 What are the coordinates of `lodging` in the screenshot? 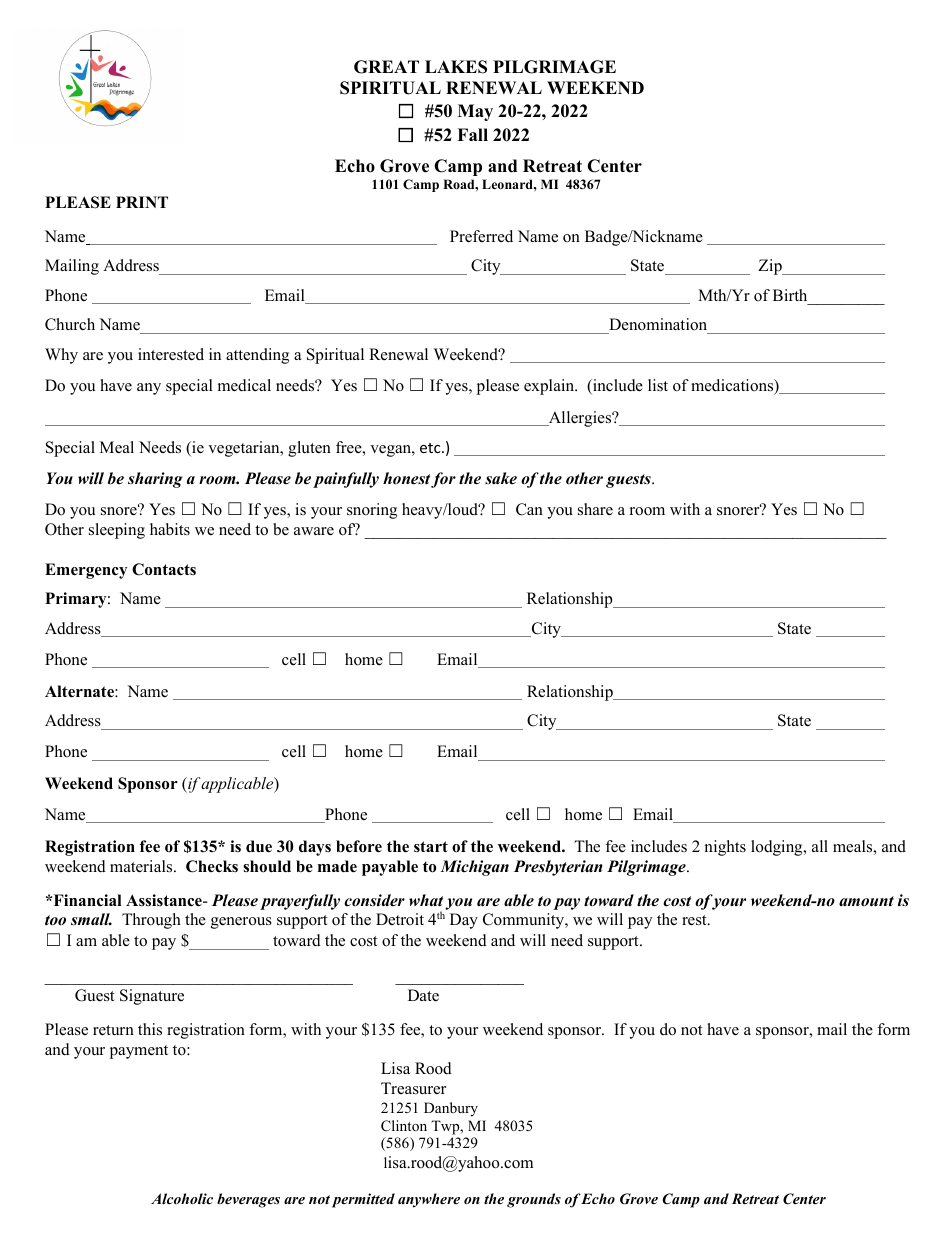 It's located at (778, 848).
